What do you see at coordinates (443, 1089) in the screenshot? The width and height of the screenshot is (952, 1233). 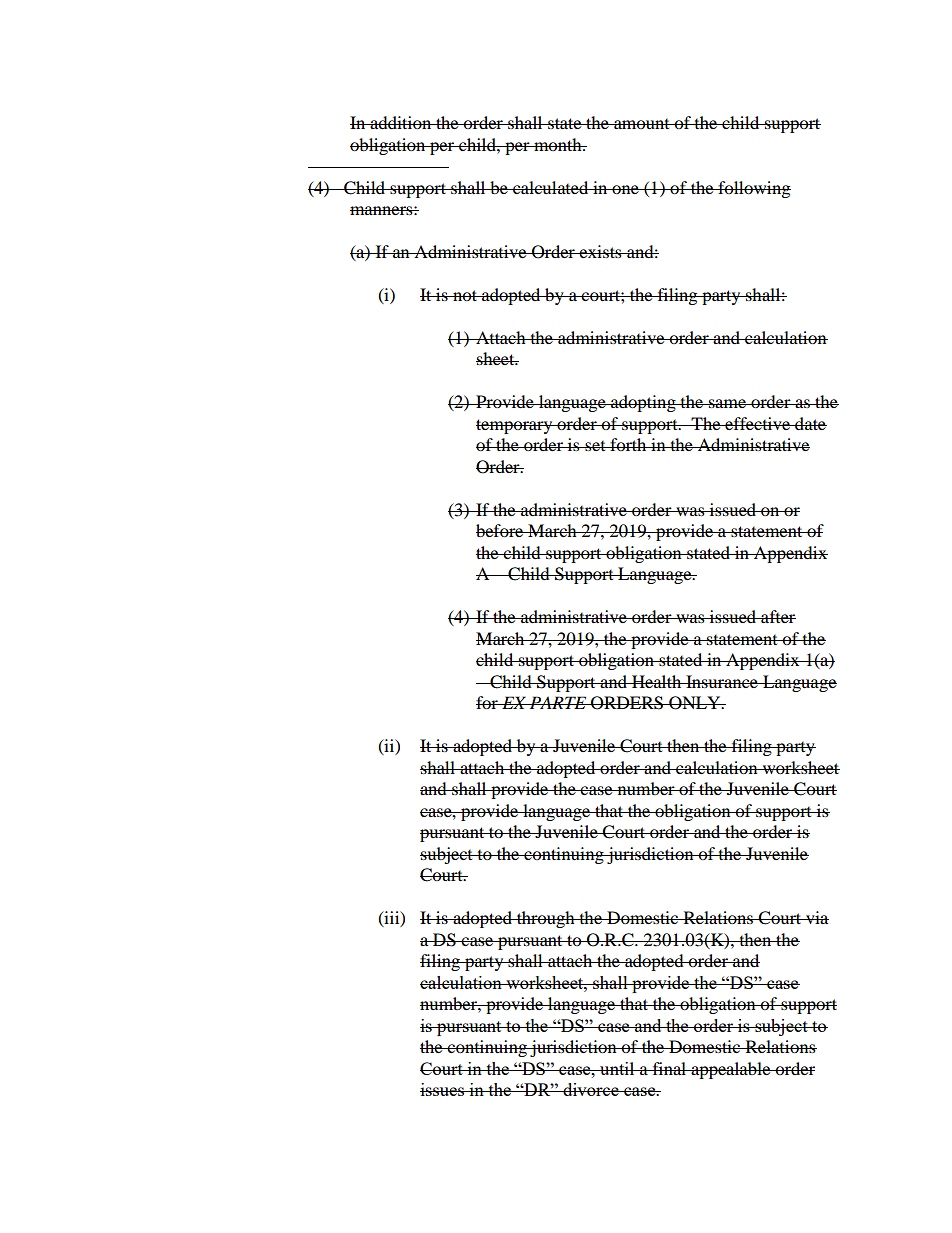 I see `issues` at bounding box center [443, 1089].
